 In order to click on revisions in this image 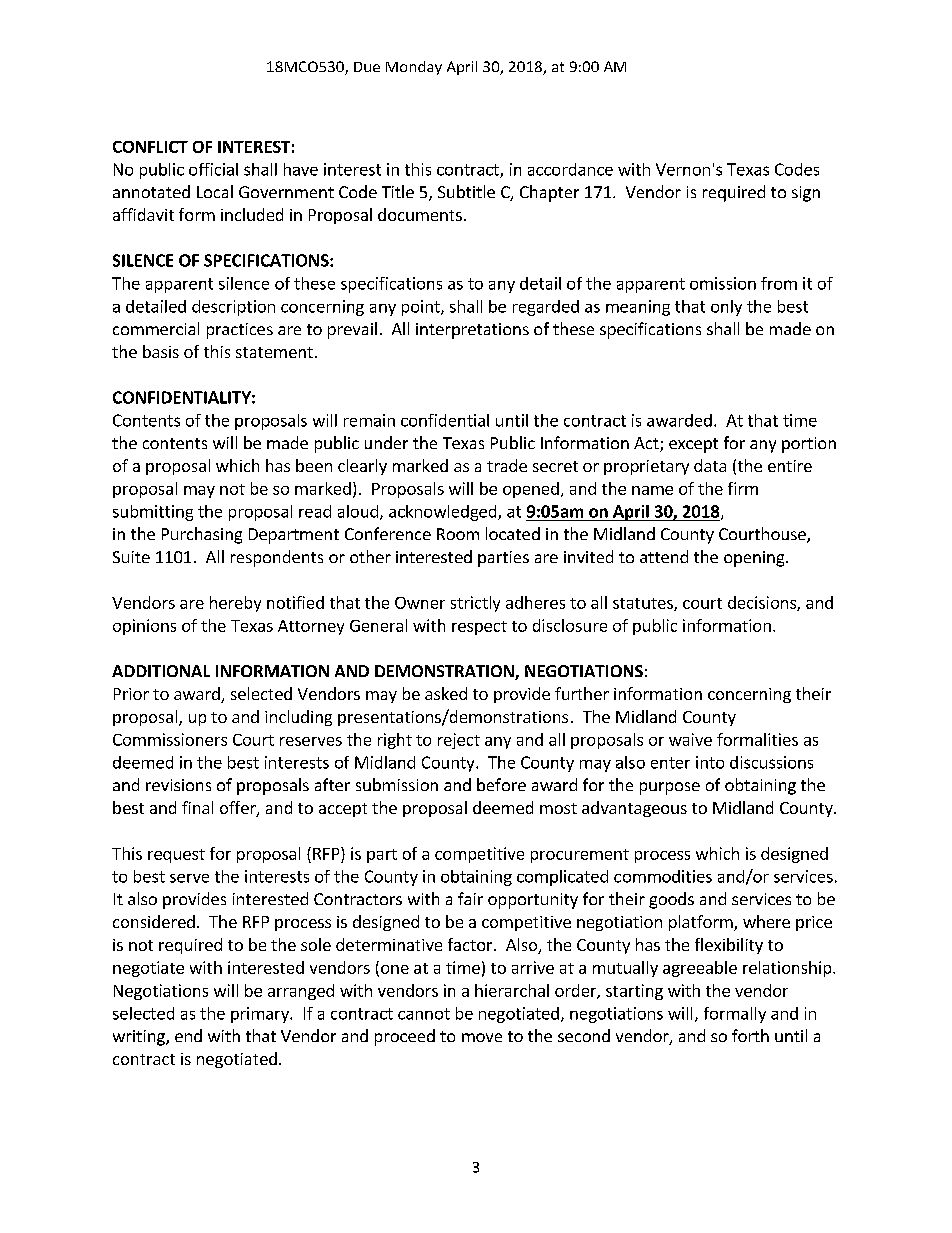, I will do `click(178, 785)`.
